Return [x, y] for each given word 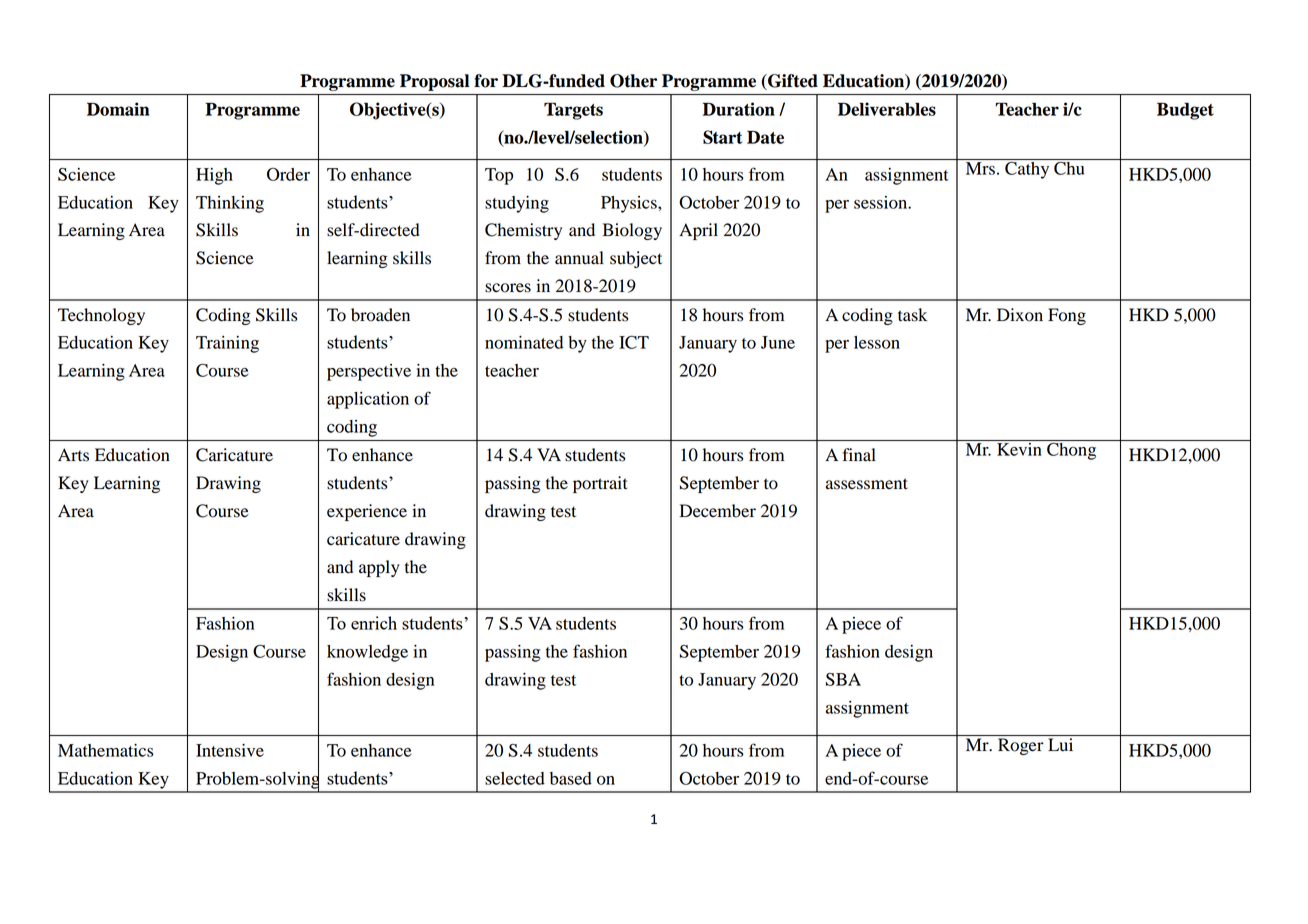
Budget [1185, 111]
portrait [600, 484]
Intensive [230, 750]
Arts [73, 455]
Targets [573, 111]
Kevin [1019, 448]
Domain [118, 109]
